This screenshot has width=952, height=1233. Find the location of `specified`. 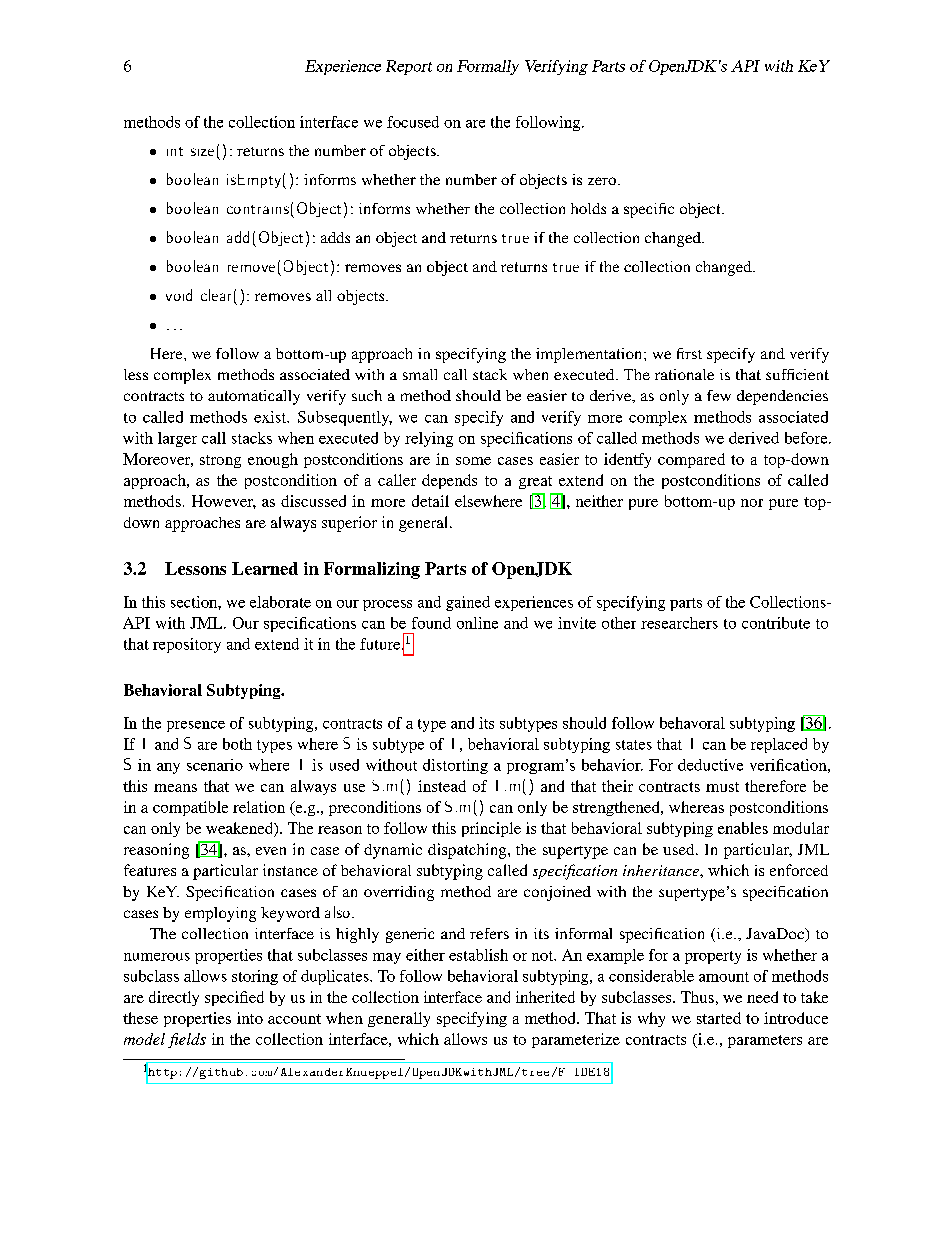

specified is located at coordinates (234, 998).
